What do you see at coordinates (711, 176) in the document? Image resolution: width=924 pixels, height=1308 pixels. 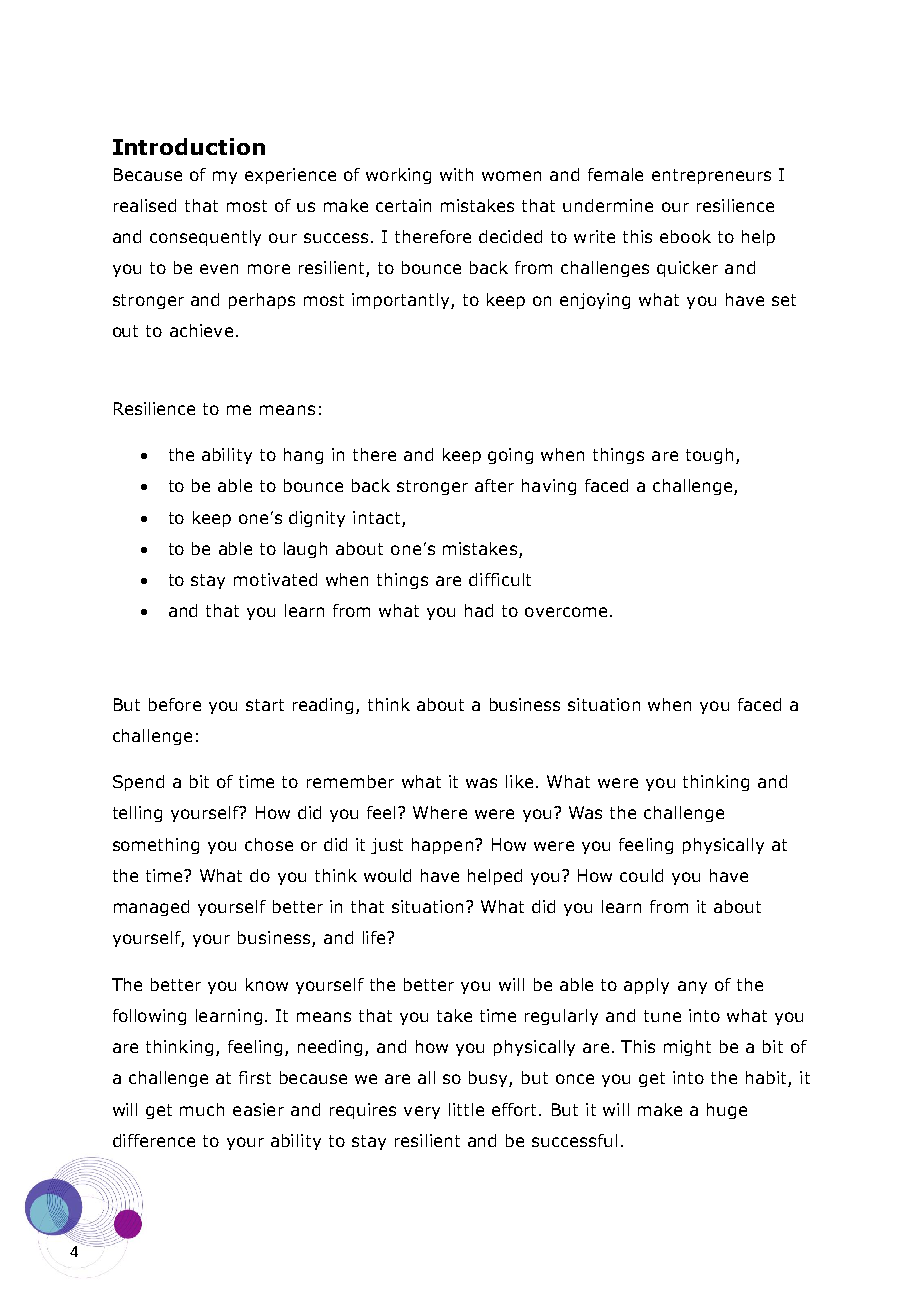 I see `entrepreneurs` at bounding box center [711, 176].
